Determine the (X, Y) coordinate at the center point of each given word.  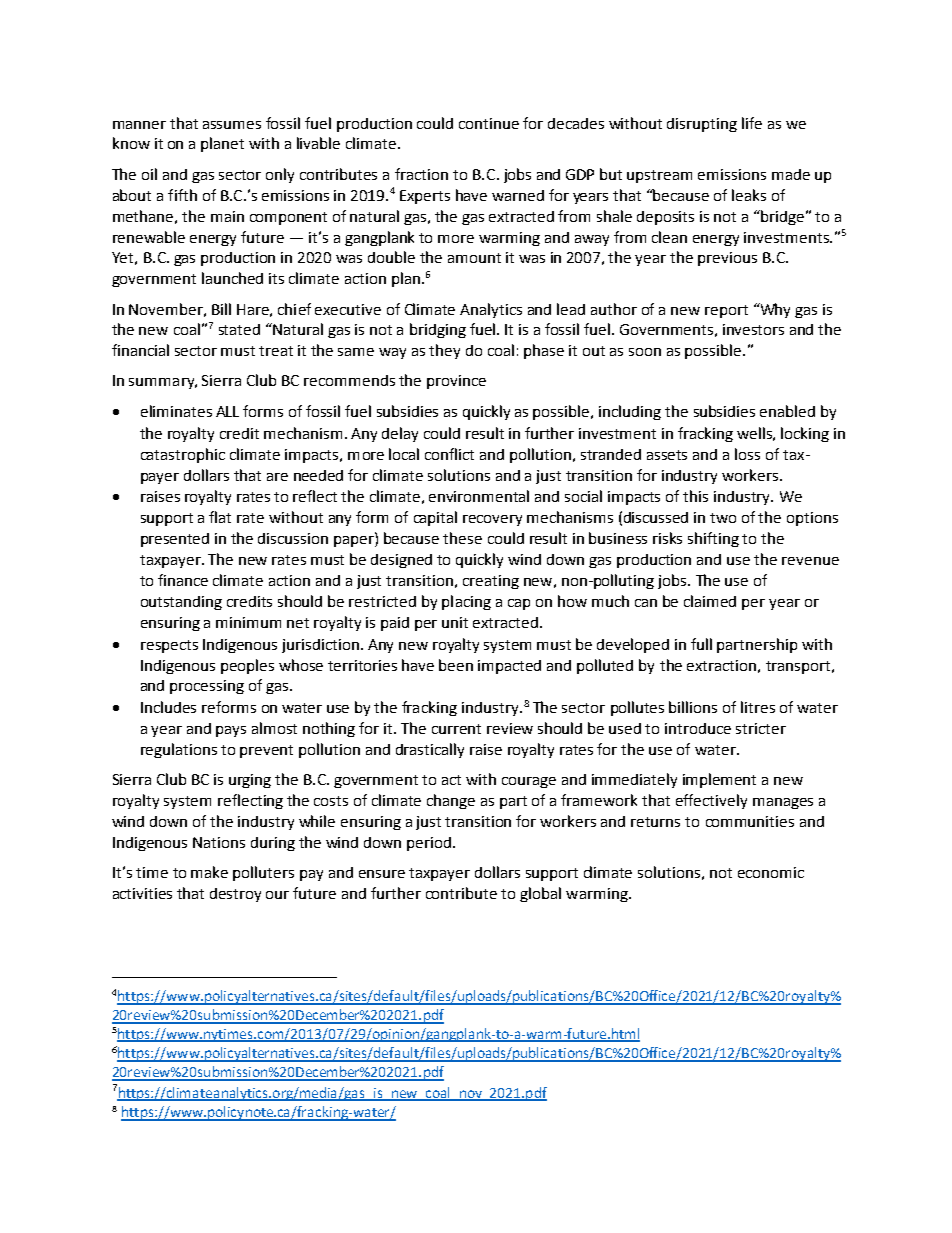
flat (220, 517)
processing (207, 687)
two (723, 518)
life (752, 123)
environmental (479, 496)
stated (239, 329)
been (456, 665)
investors (753, 329)
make (209, 872)
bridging (438, 330)
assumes (232, 125)
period (430, 844)
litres (758, 707)
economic (771, 872)
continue (489, 123)
